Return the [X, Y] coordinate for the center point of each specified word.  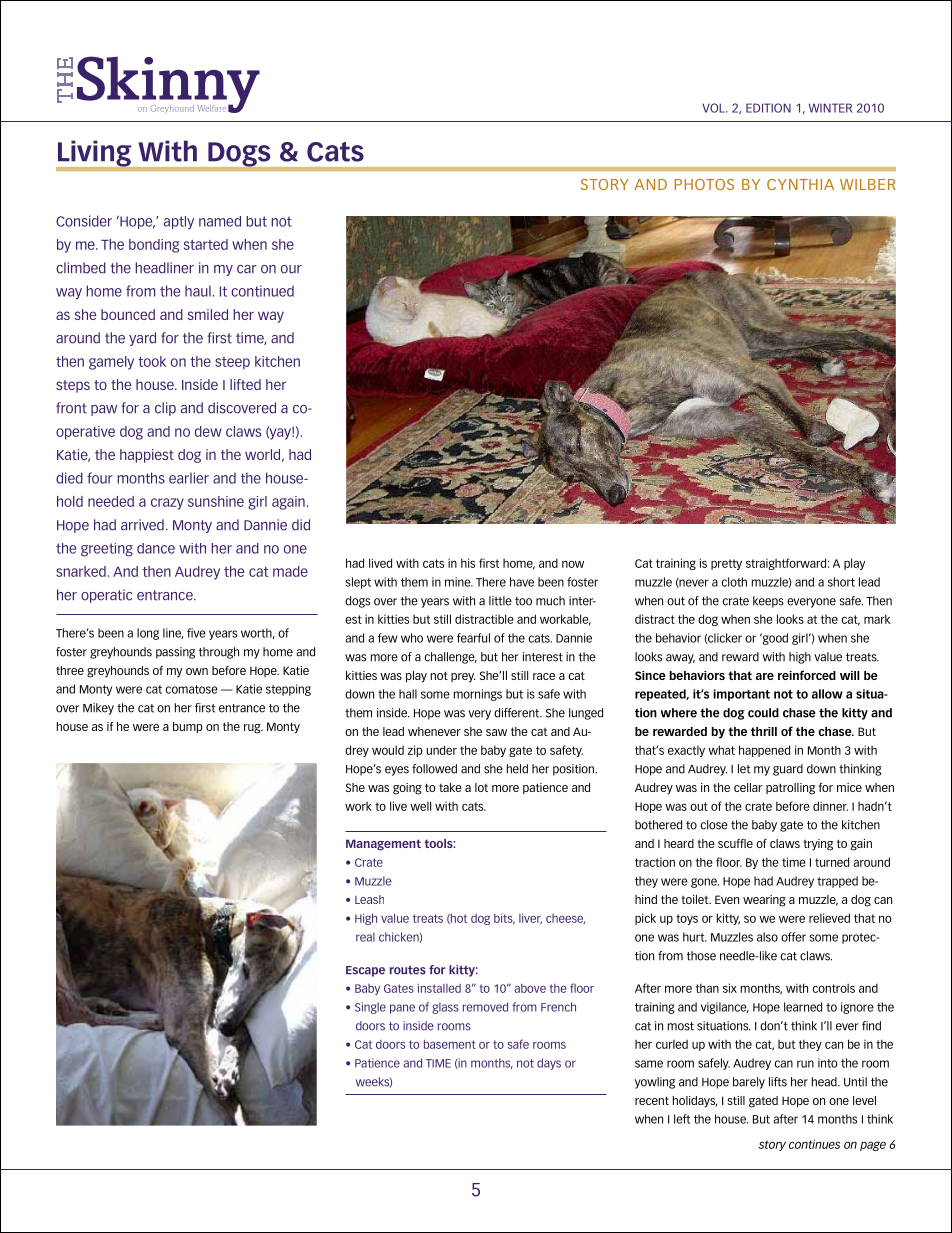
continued [262, 291]
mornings [478, 695]
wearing [764, 901]
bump [188, 727]
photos [704, 184]
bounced [128, 314]
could [763, 713]
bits [504, 918]
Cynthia [800, 184]
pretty [726, 564]
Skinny [168, 84]
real [365, 937]
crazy [167, 504]
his [468, 563]
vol [714, 108]
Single [370, 1008]
